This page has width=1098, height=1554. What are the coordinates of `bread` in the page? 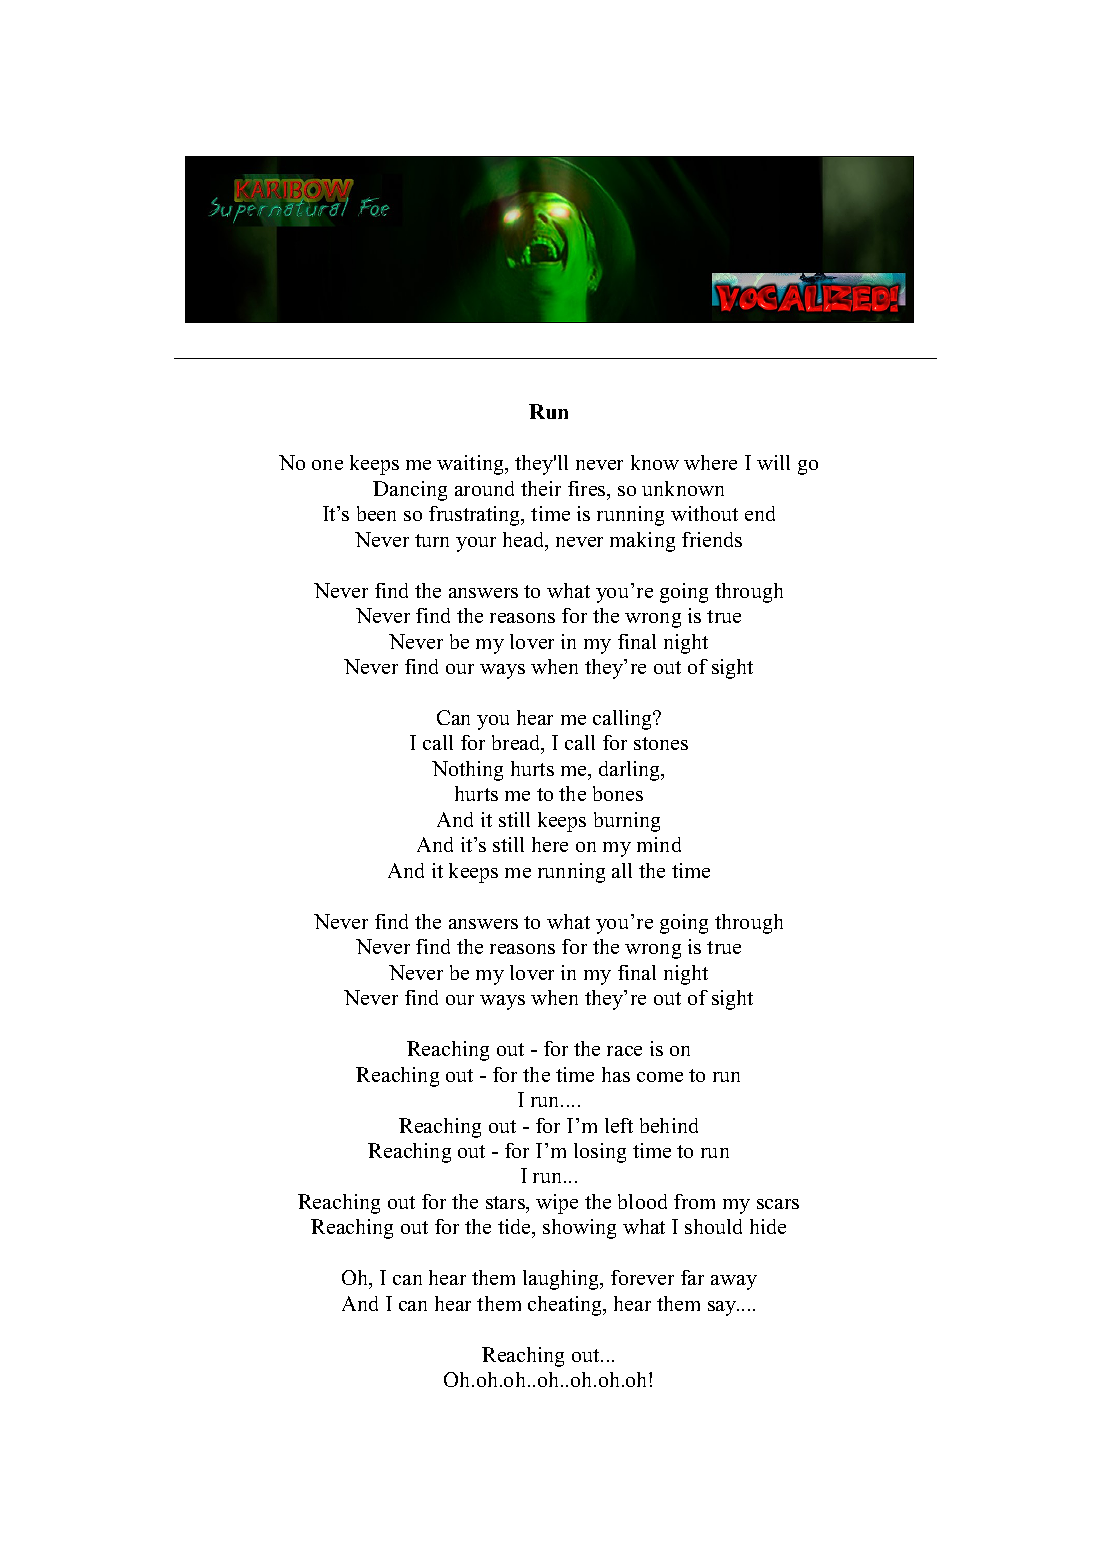 It's located at (517, 744).
